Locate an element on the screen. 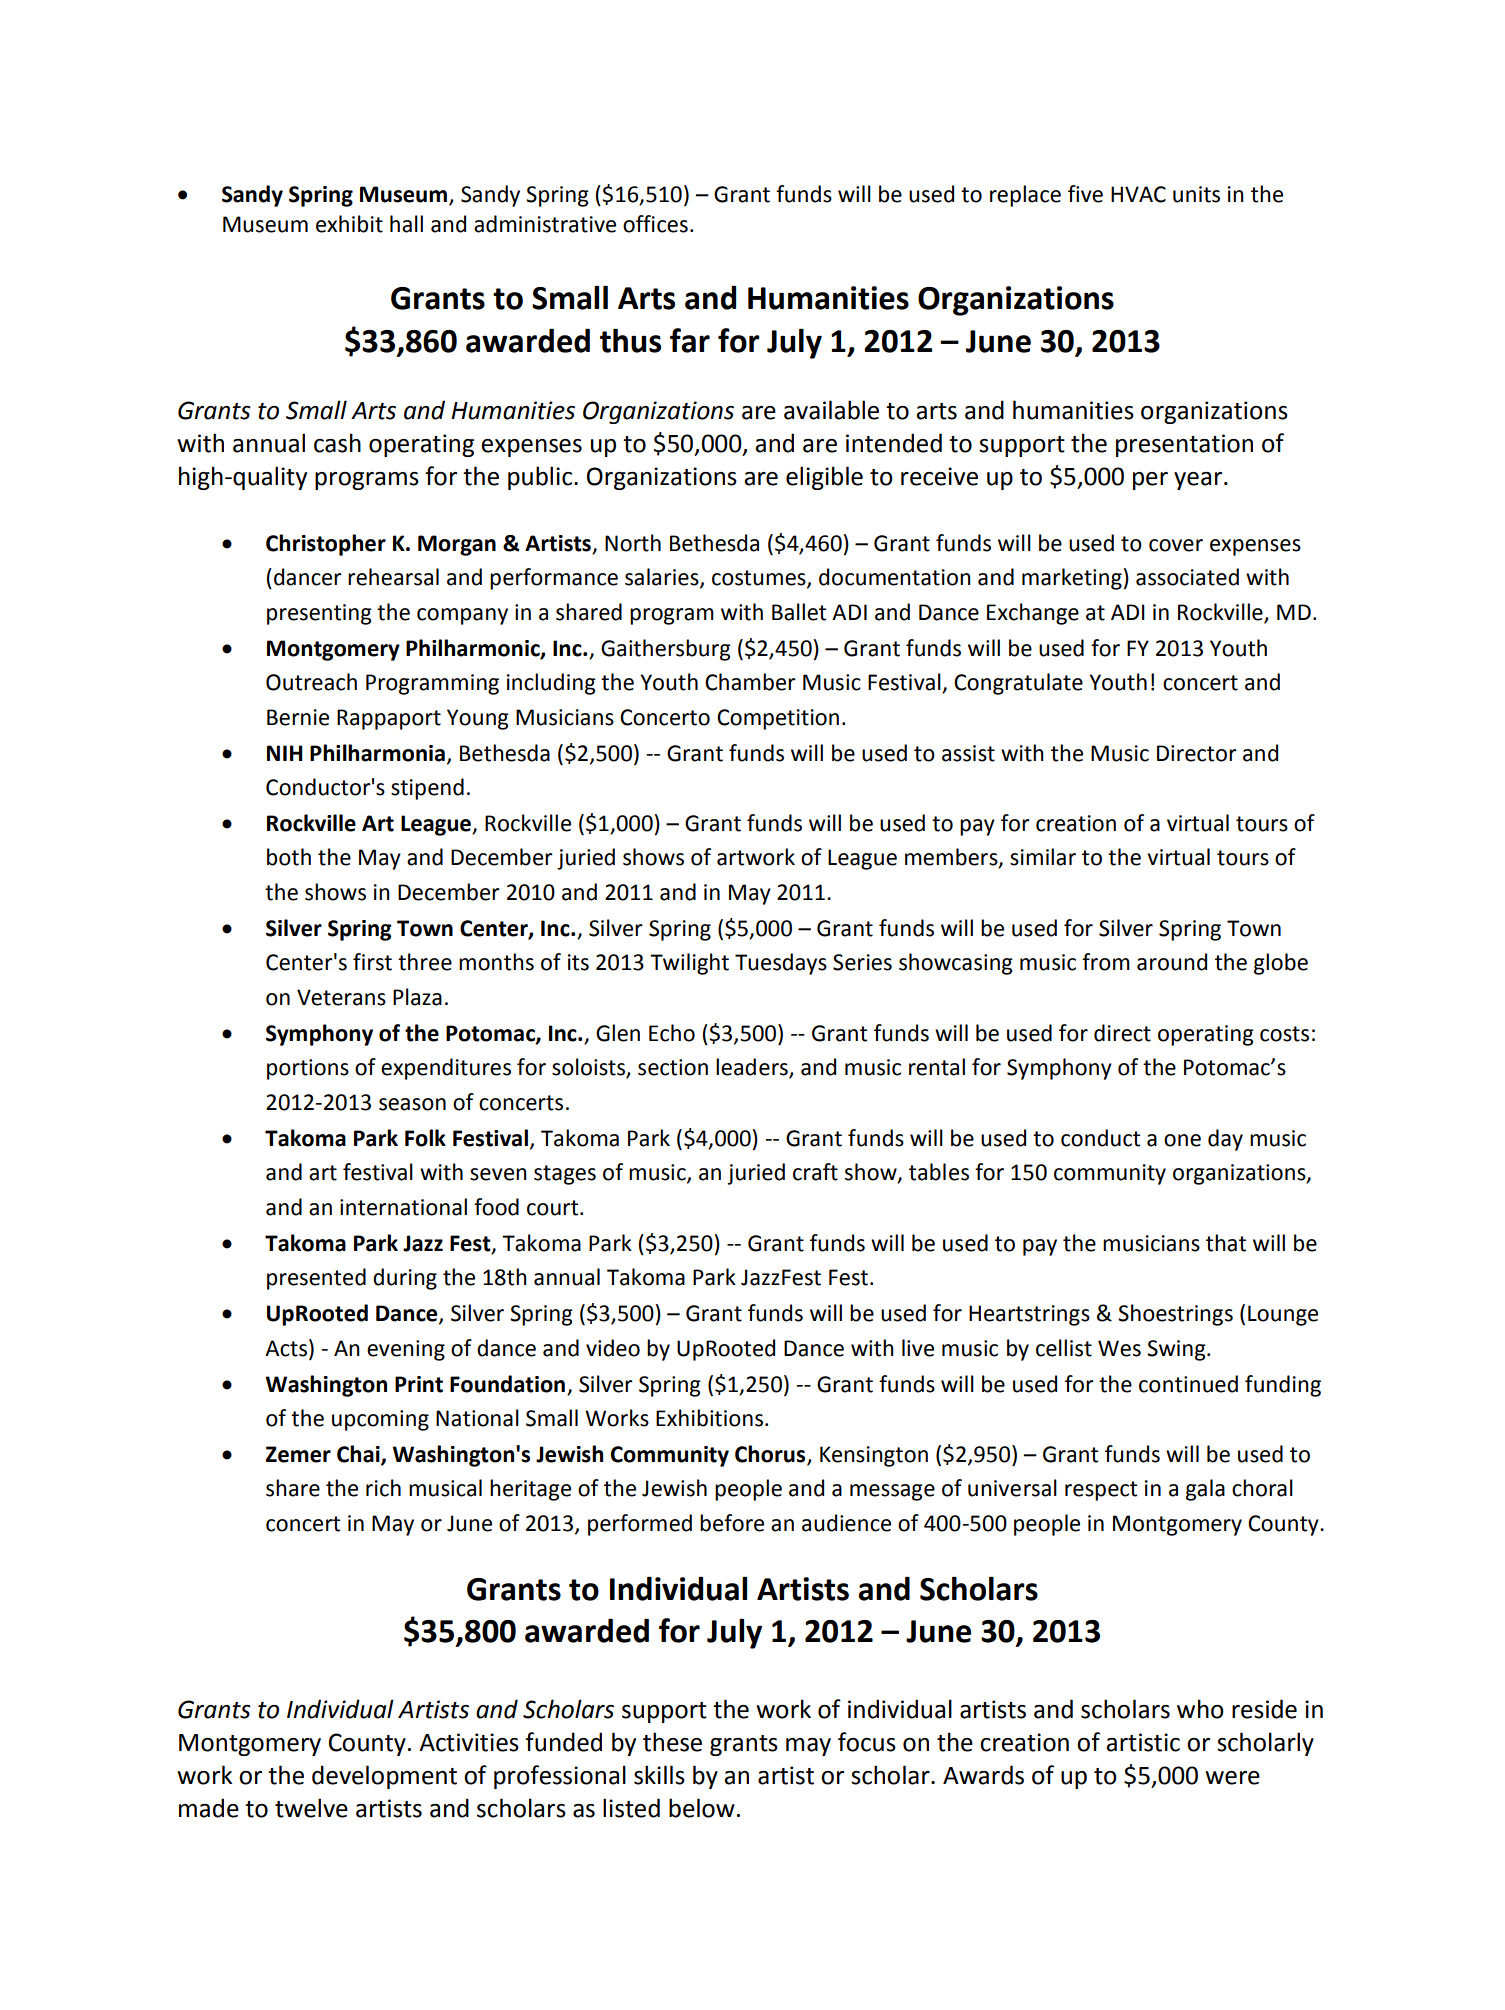  development is located at coordinates (384, 1777).
